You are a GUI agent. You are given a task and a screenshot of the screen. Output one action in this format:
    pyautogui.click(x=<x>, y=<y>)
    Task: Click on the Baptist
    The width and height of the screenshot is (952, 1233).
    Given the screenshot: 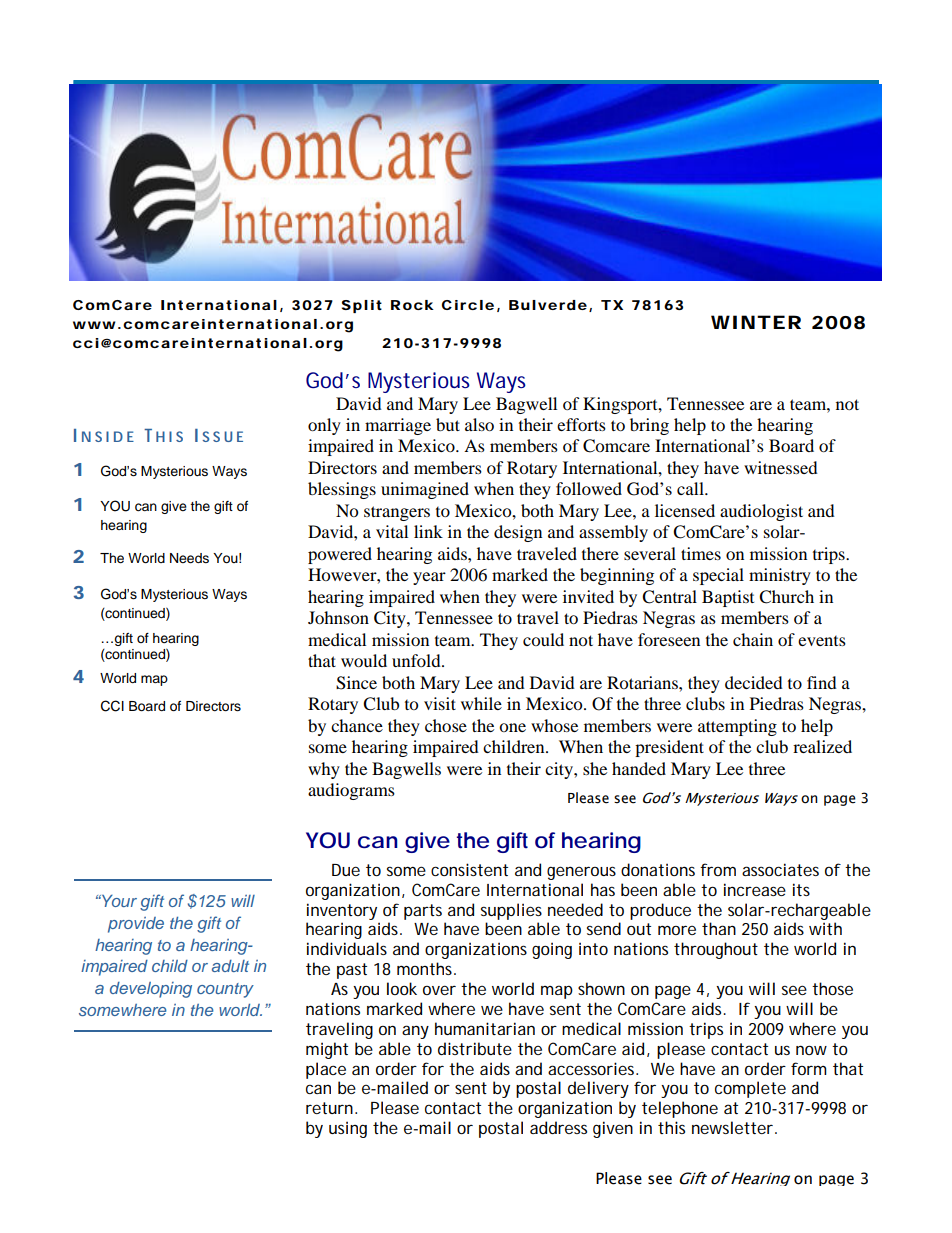 What is the action you would take?
    pyautogui.click(x=728, y=598)
